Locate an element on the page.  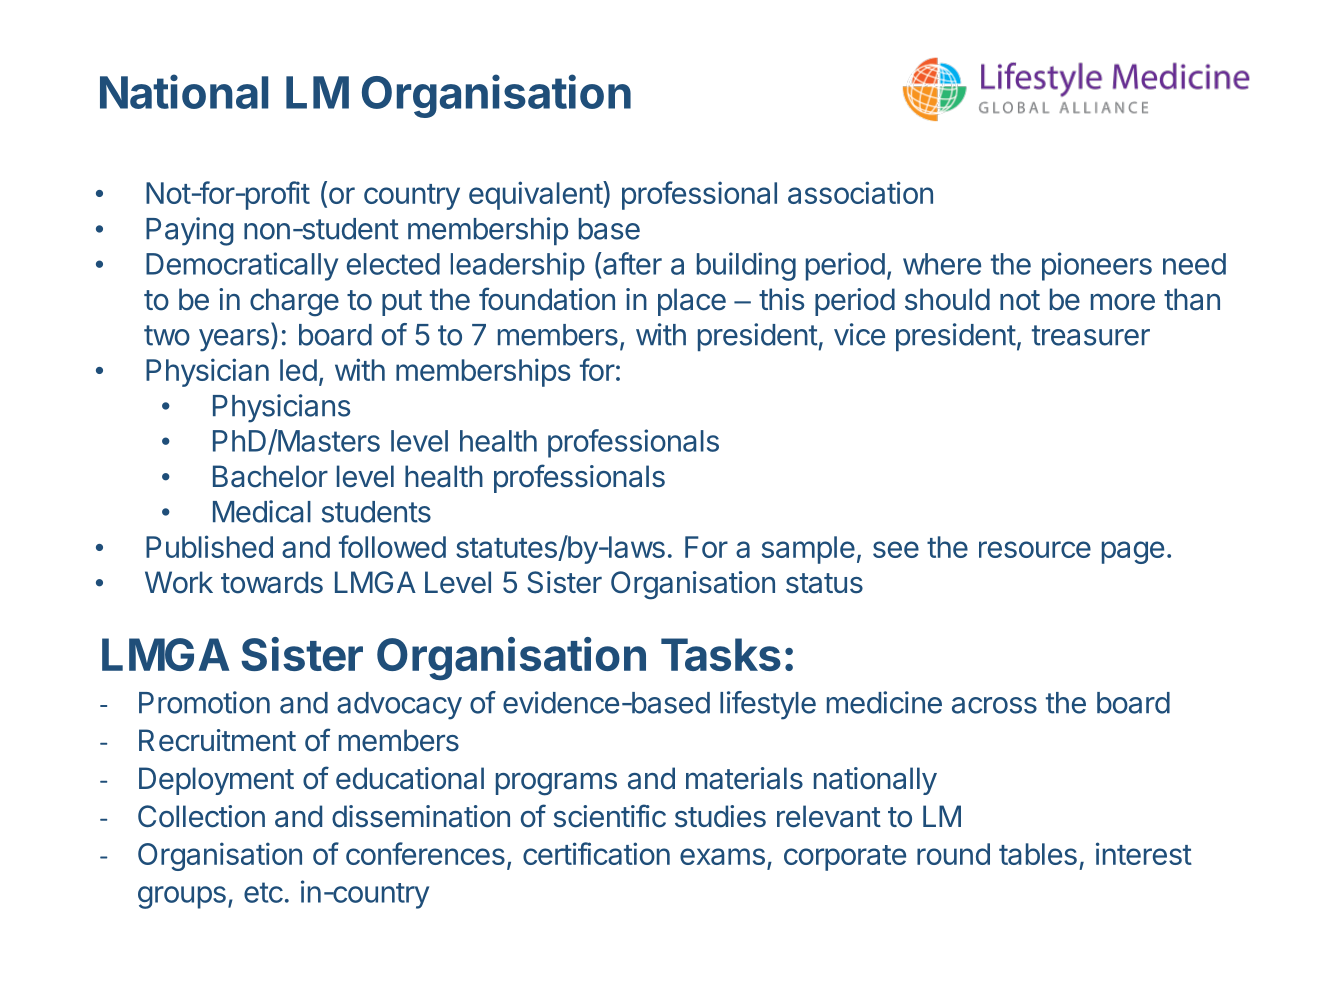
resource is located at coordinates (1035, 549).
